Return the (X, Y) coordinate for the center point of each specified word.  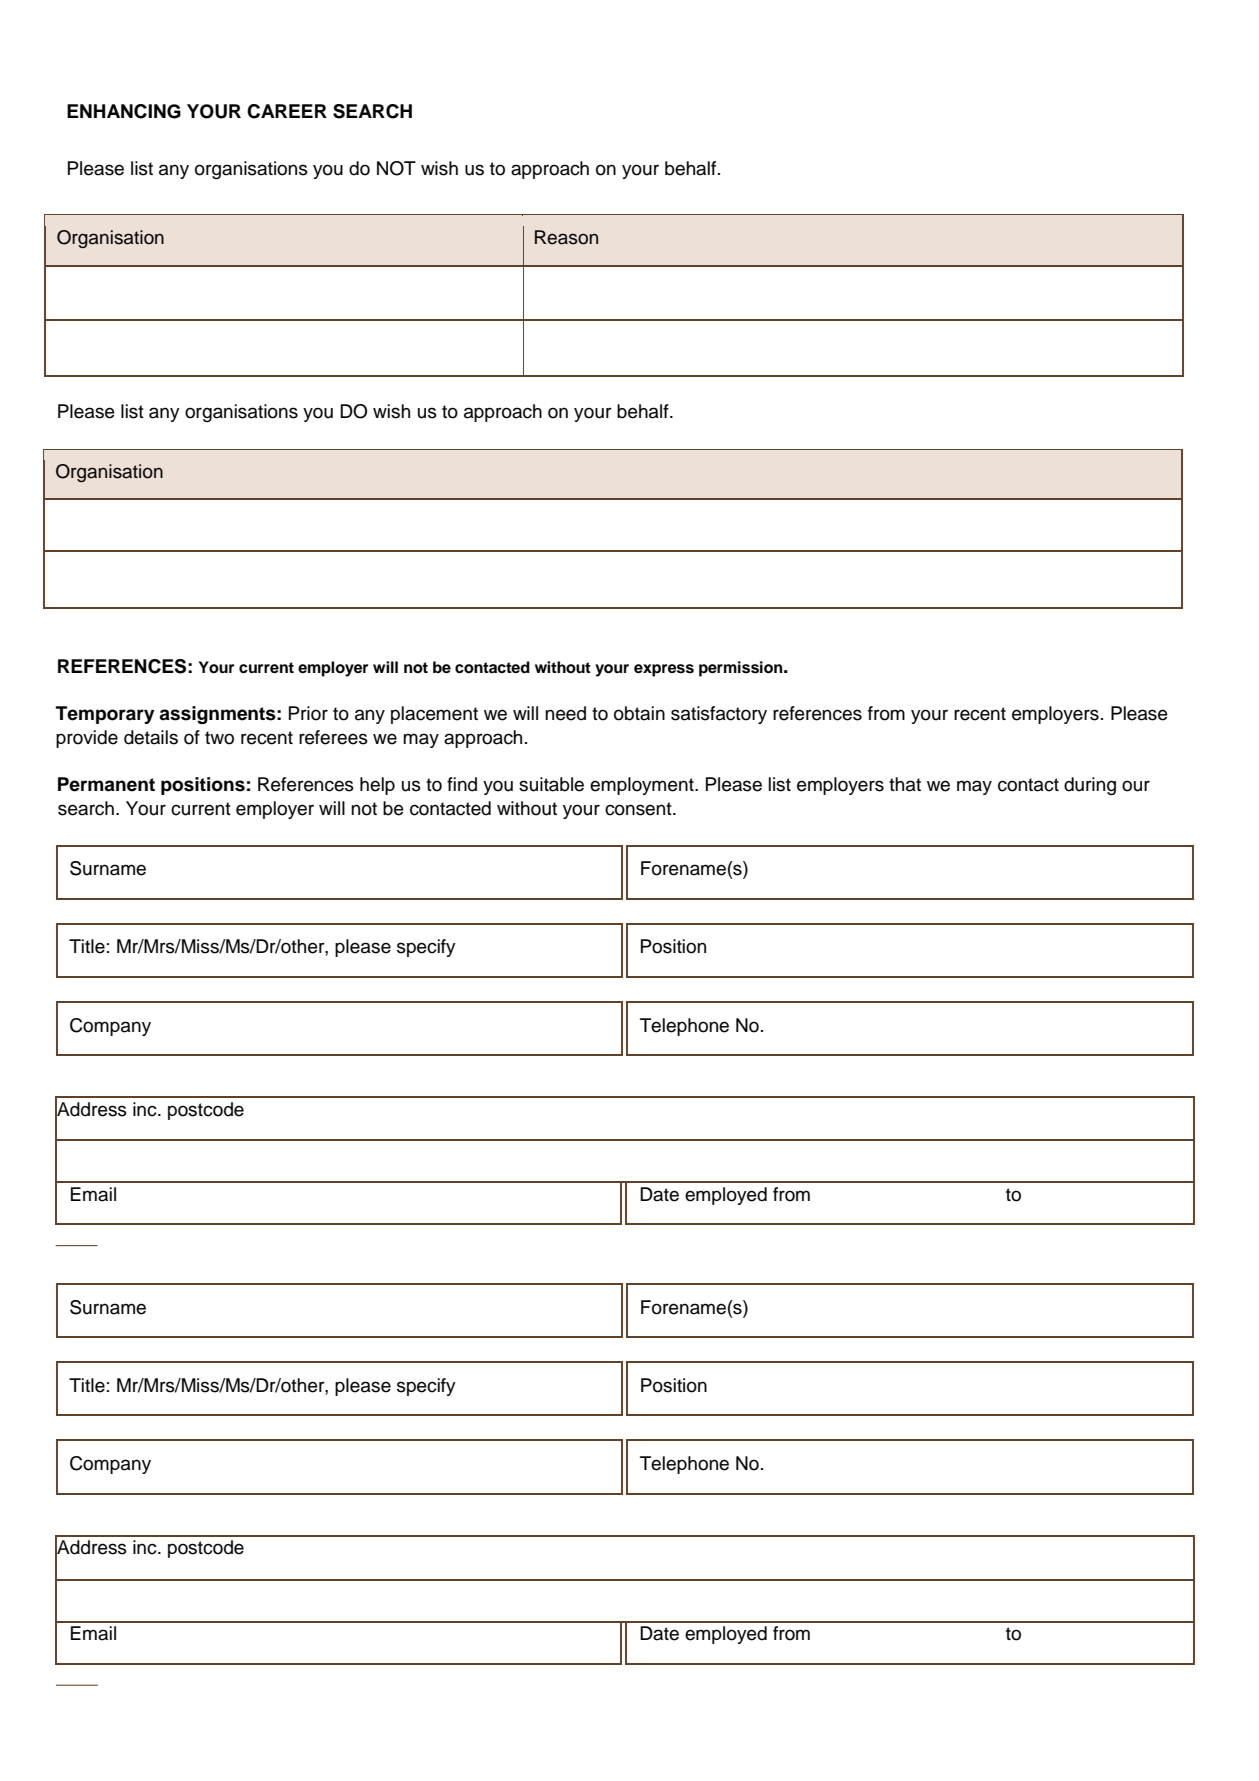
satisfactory (719, 715)
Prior (308, 713)
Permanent (106, 784)
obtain (639, 713)
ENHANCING (124, 111)
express (664, 670)
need (565, 713)
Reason (566, 237)
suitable (551, 784)
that (905, 784)
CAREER (287, 111)
